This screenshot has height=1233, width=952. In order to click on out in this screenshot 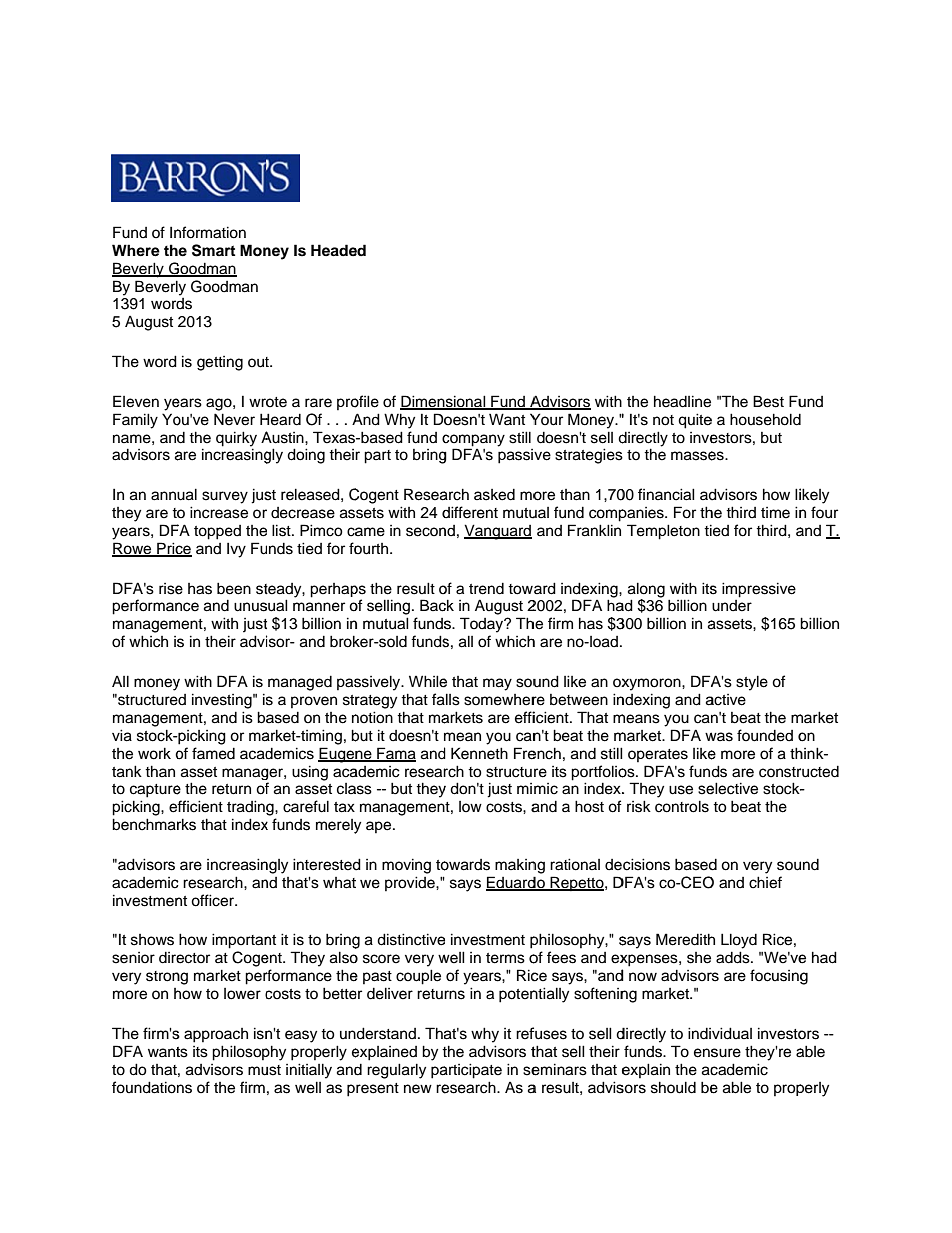, I will do `click(260, 362)`.
